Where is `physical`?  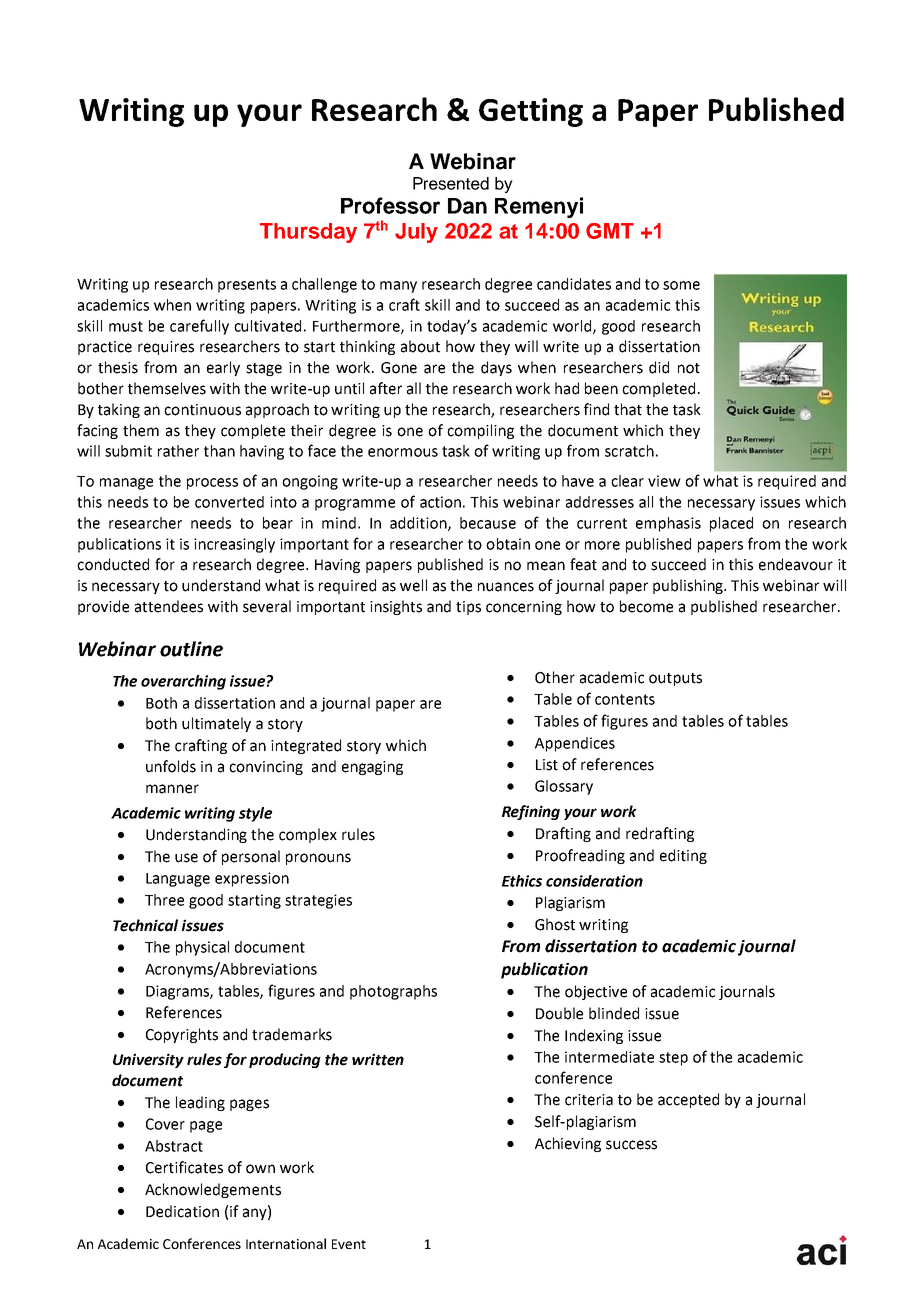
physical is located at coordinates (202, 948).
